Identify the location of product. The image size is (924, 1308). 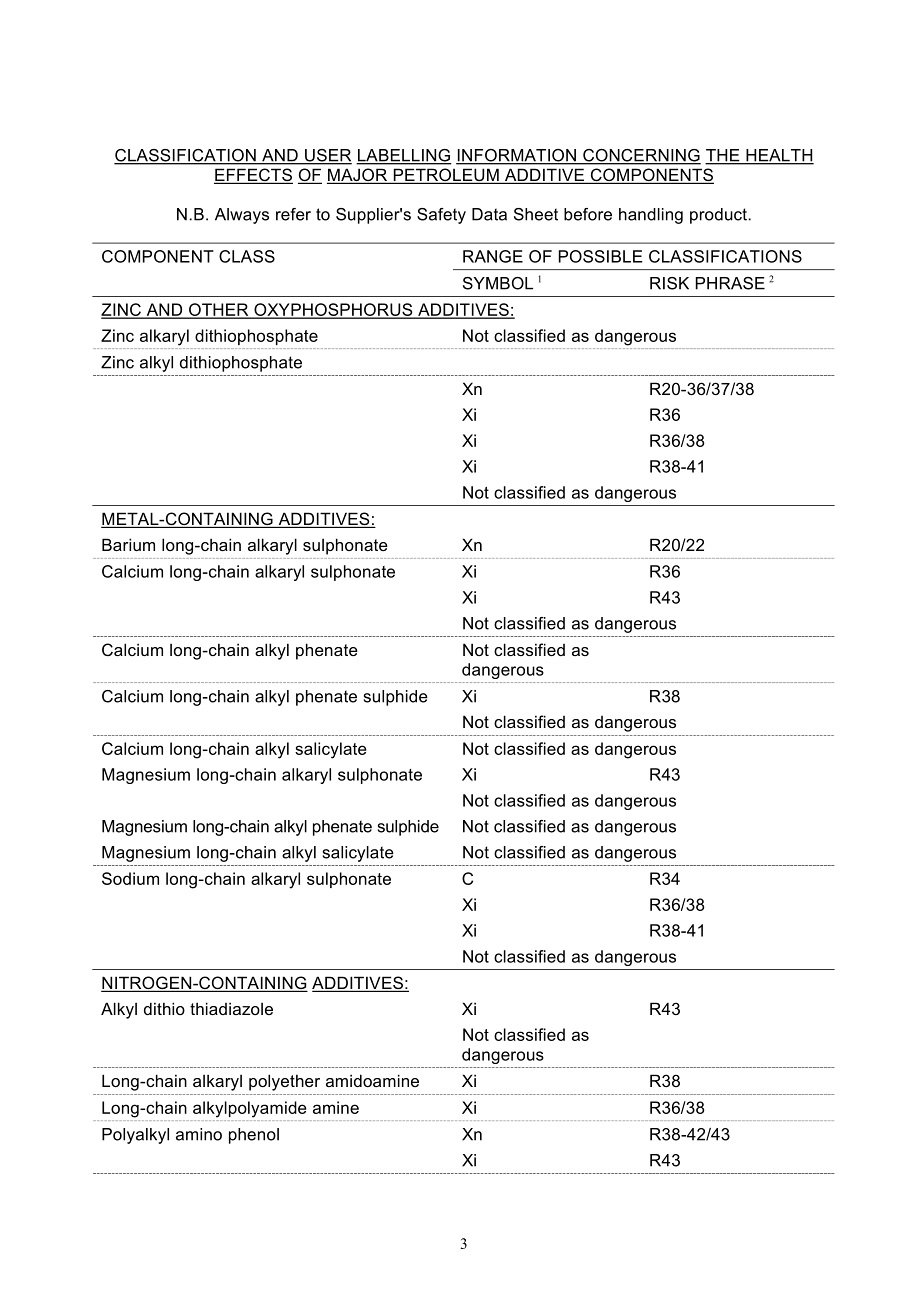
(719, 216).
